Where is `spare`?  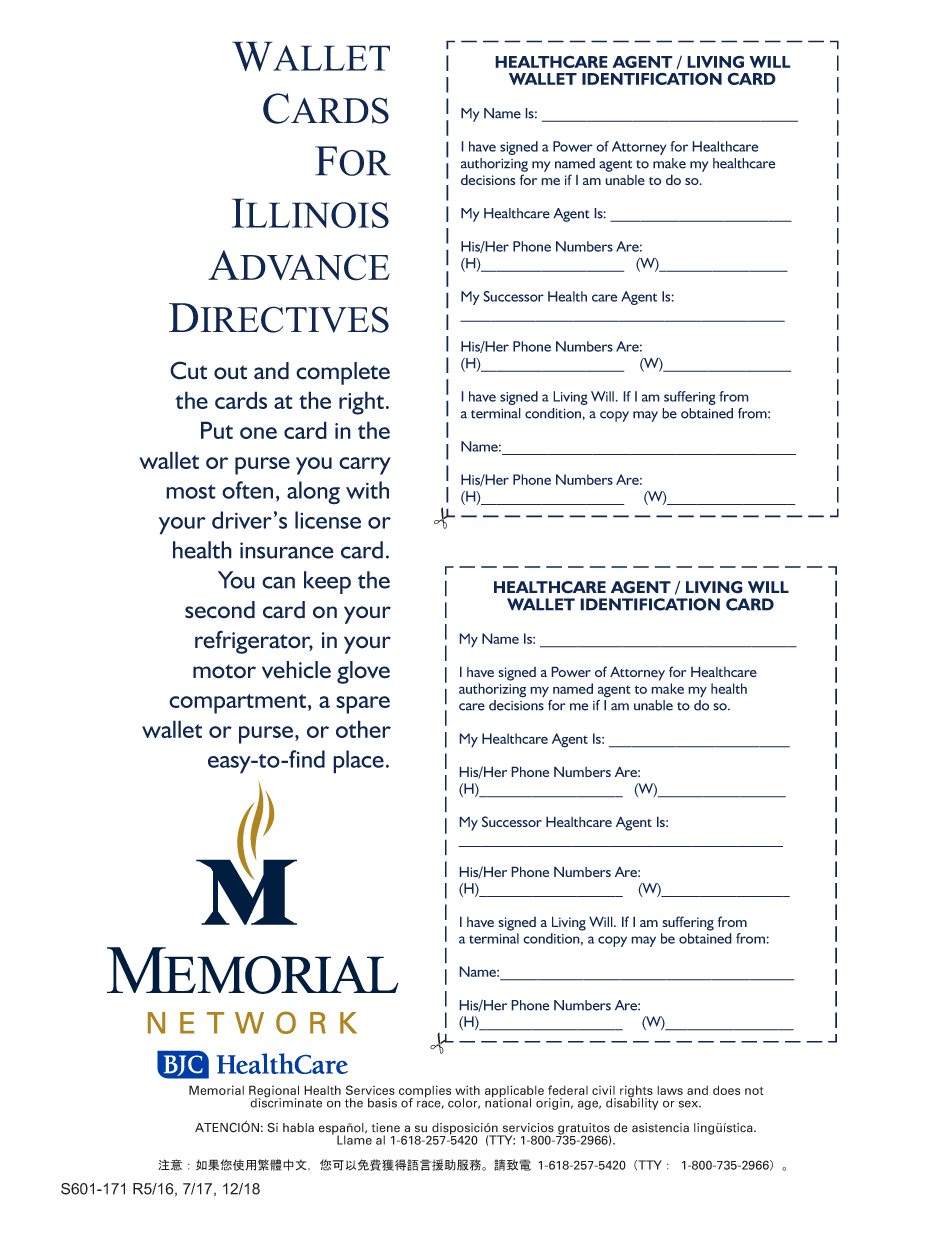 spare is located at coordinates (363, 705).
